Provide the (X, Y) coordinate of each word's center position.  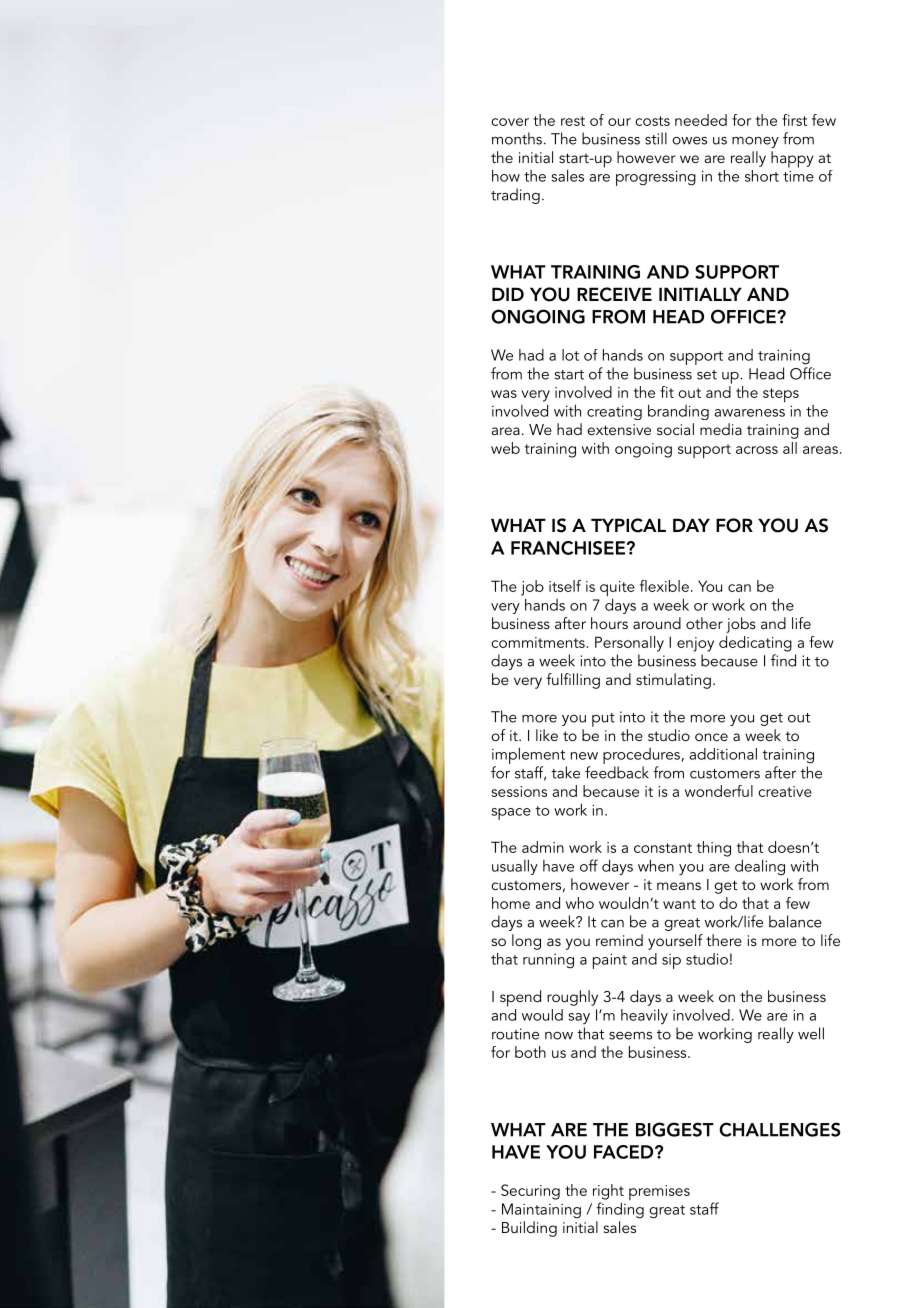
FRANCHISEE (568, 548)
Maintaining (541, 1211)
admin (543, 847)
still (656, 138)
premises (659, 1192)
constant (663, 848)
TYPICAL (628, 525)
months (517, 138)
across (757, 450)
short (762, 176)
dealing (760, 867)
